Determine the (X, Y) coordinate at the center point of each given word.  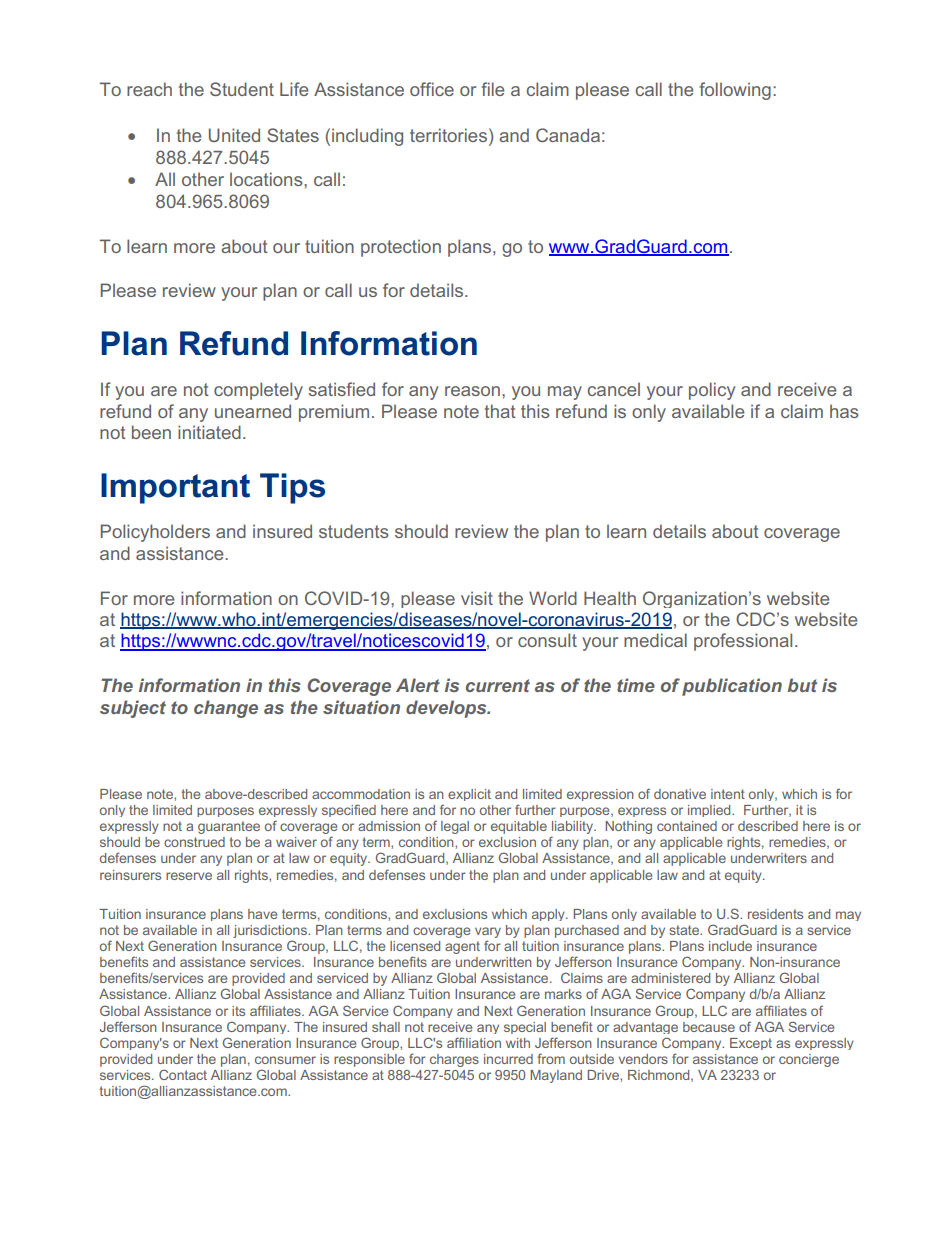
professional (743, 642)
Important (175, 488)
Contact (183, 1074)
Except (751, 1044)
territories (448, 135)
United (234, 135)
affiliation (474, 1042)
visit (477, 598)
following (735, 91)
